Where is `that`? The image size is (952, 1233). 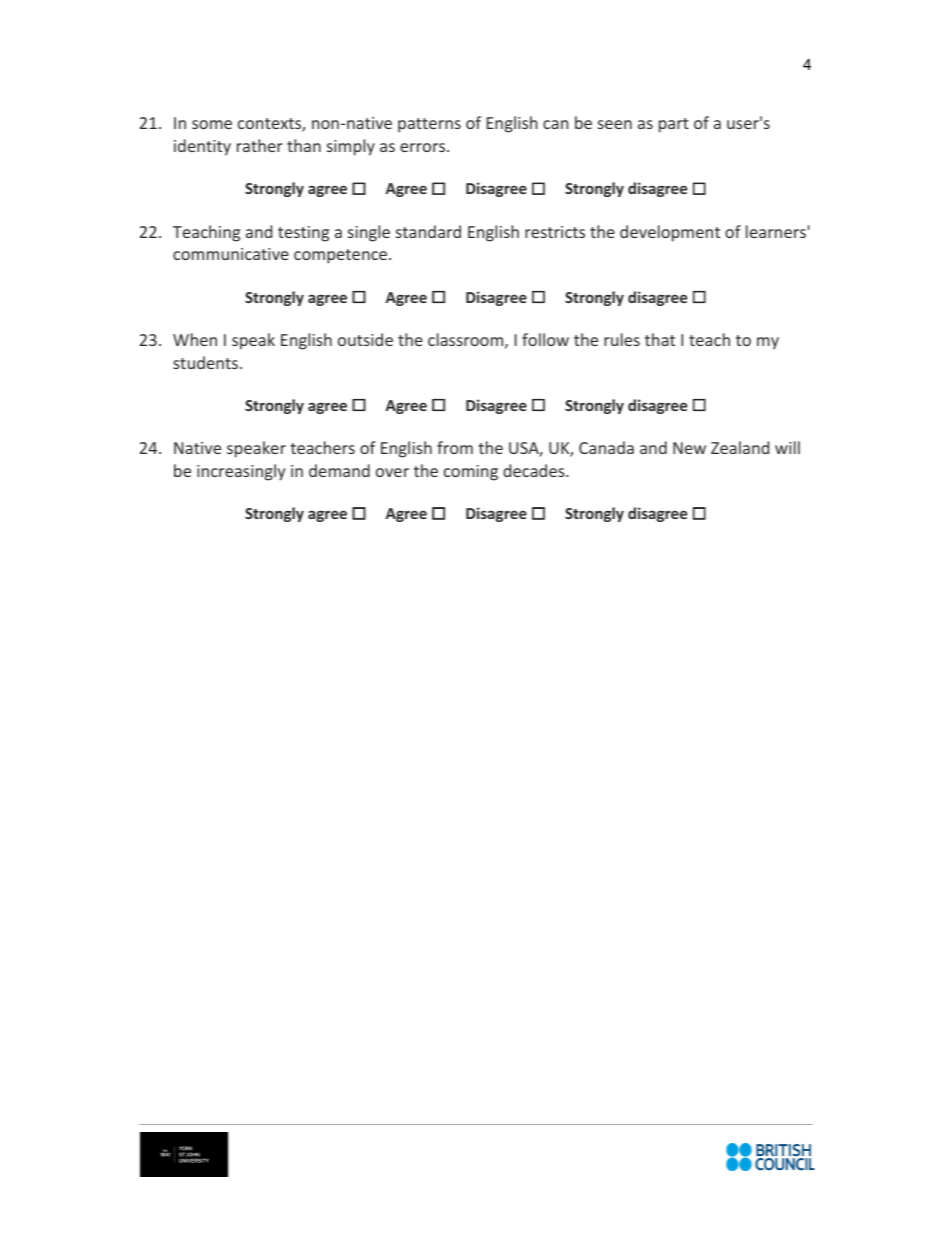 that is located at coordinates (660, 339).
